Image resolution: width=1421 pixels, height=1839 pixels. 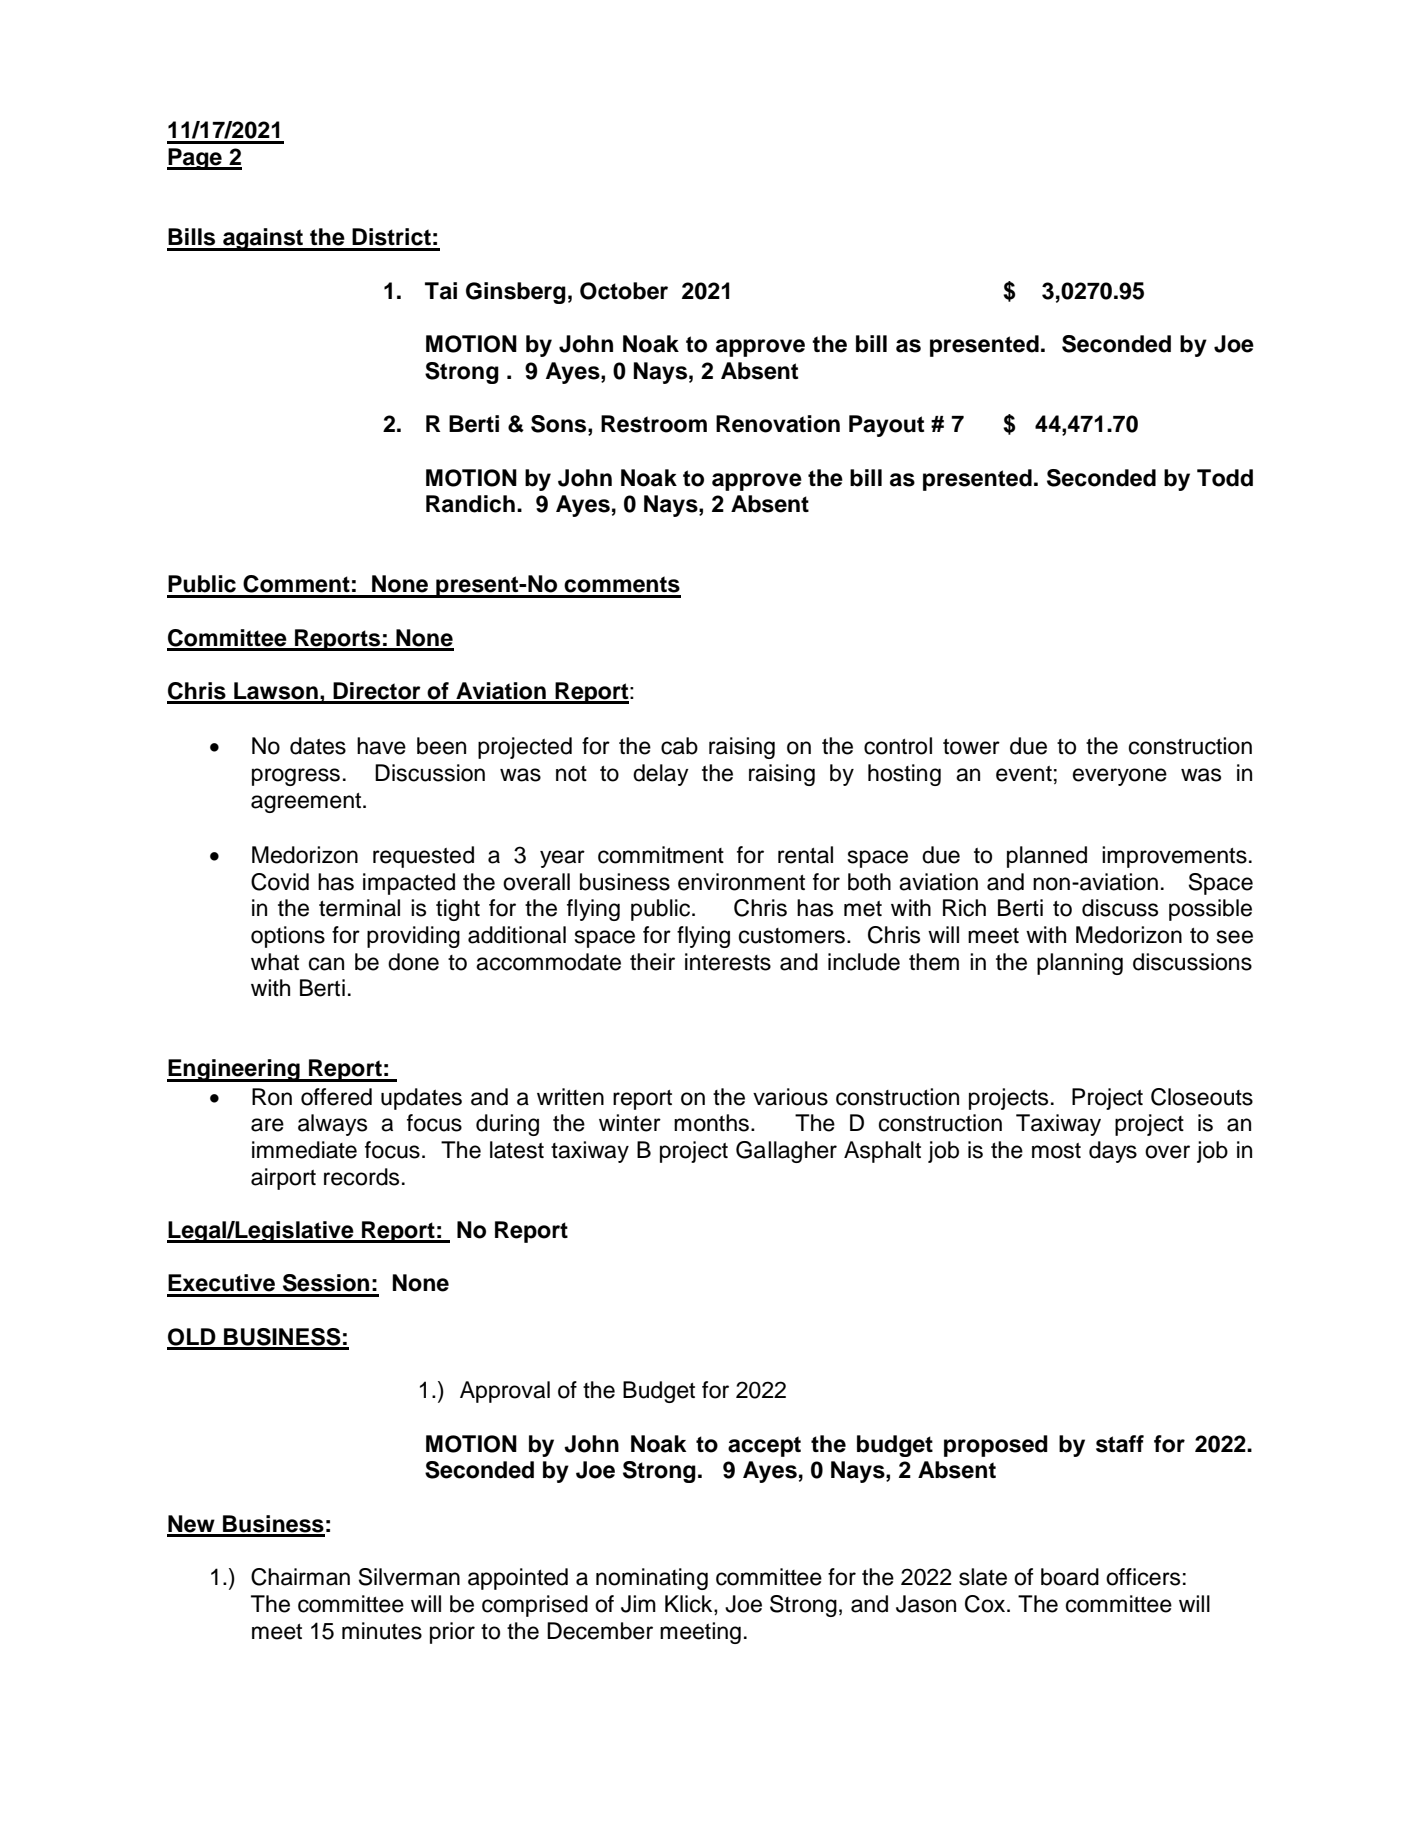 I want to click on Chairman, so click(x=300, y=1577).
